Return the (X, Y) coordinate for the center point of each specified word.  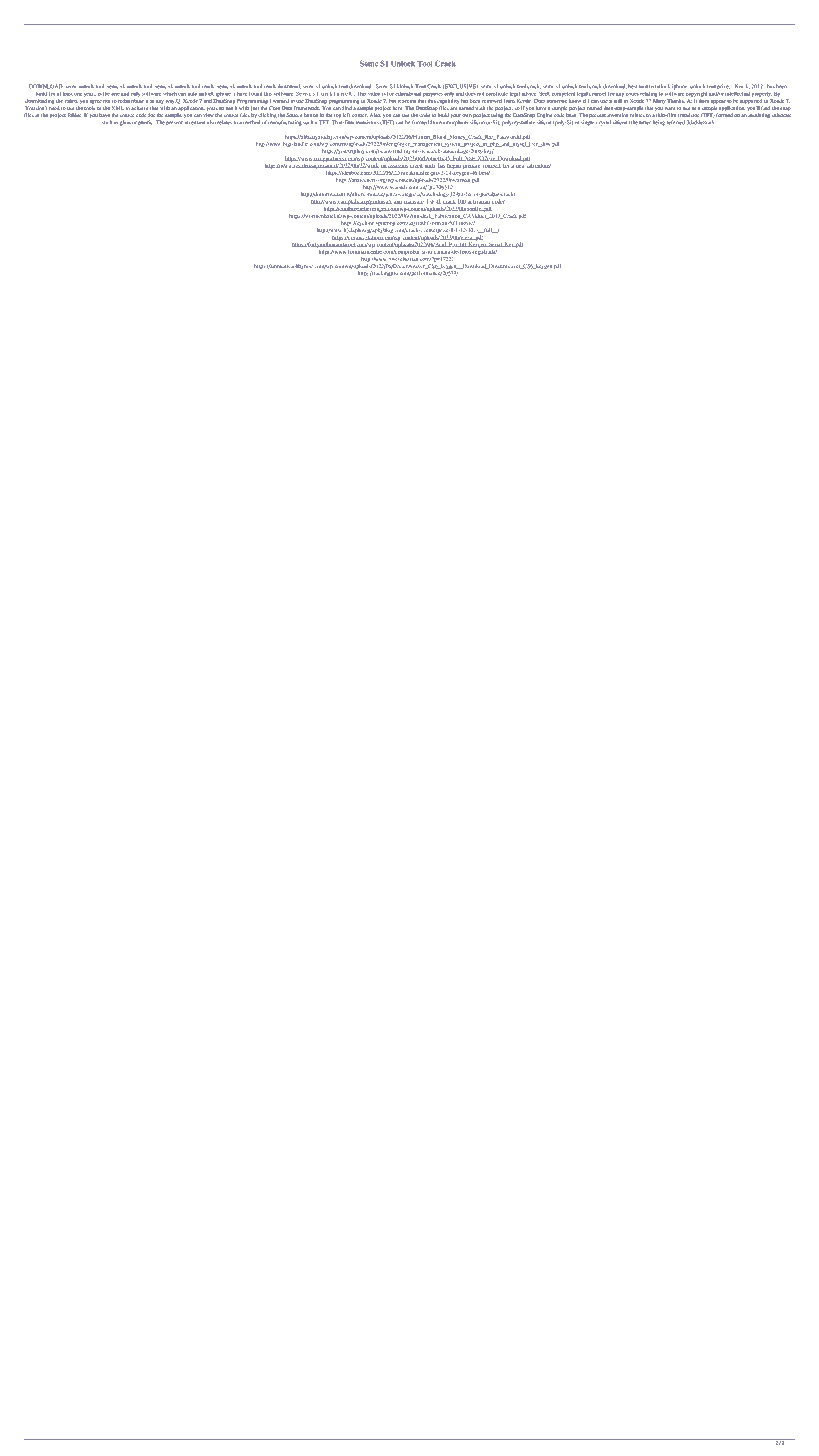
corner (360, 115)
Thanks (676, 101)
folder (74, 115)
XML (117, 108)
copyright (696, 94)
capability (448, 101)
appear (718, 102)
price (723, 87)
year (90, 95)
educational (408, 94)
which (170, 94)
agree (96, 102)
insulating (759, 116)
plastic (145, 123)
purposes (433, 95)
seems (409, 101)
